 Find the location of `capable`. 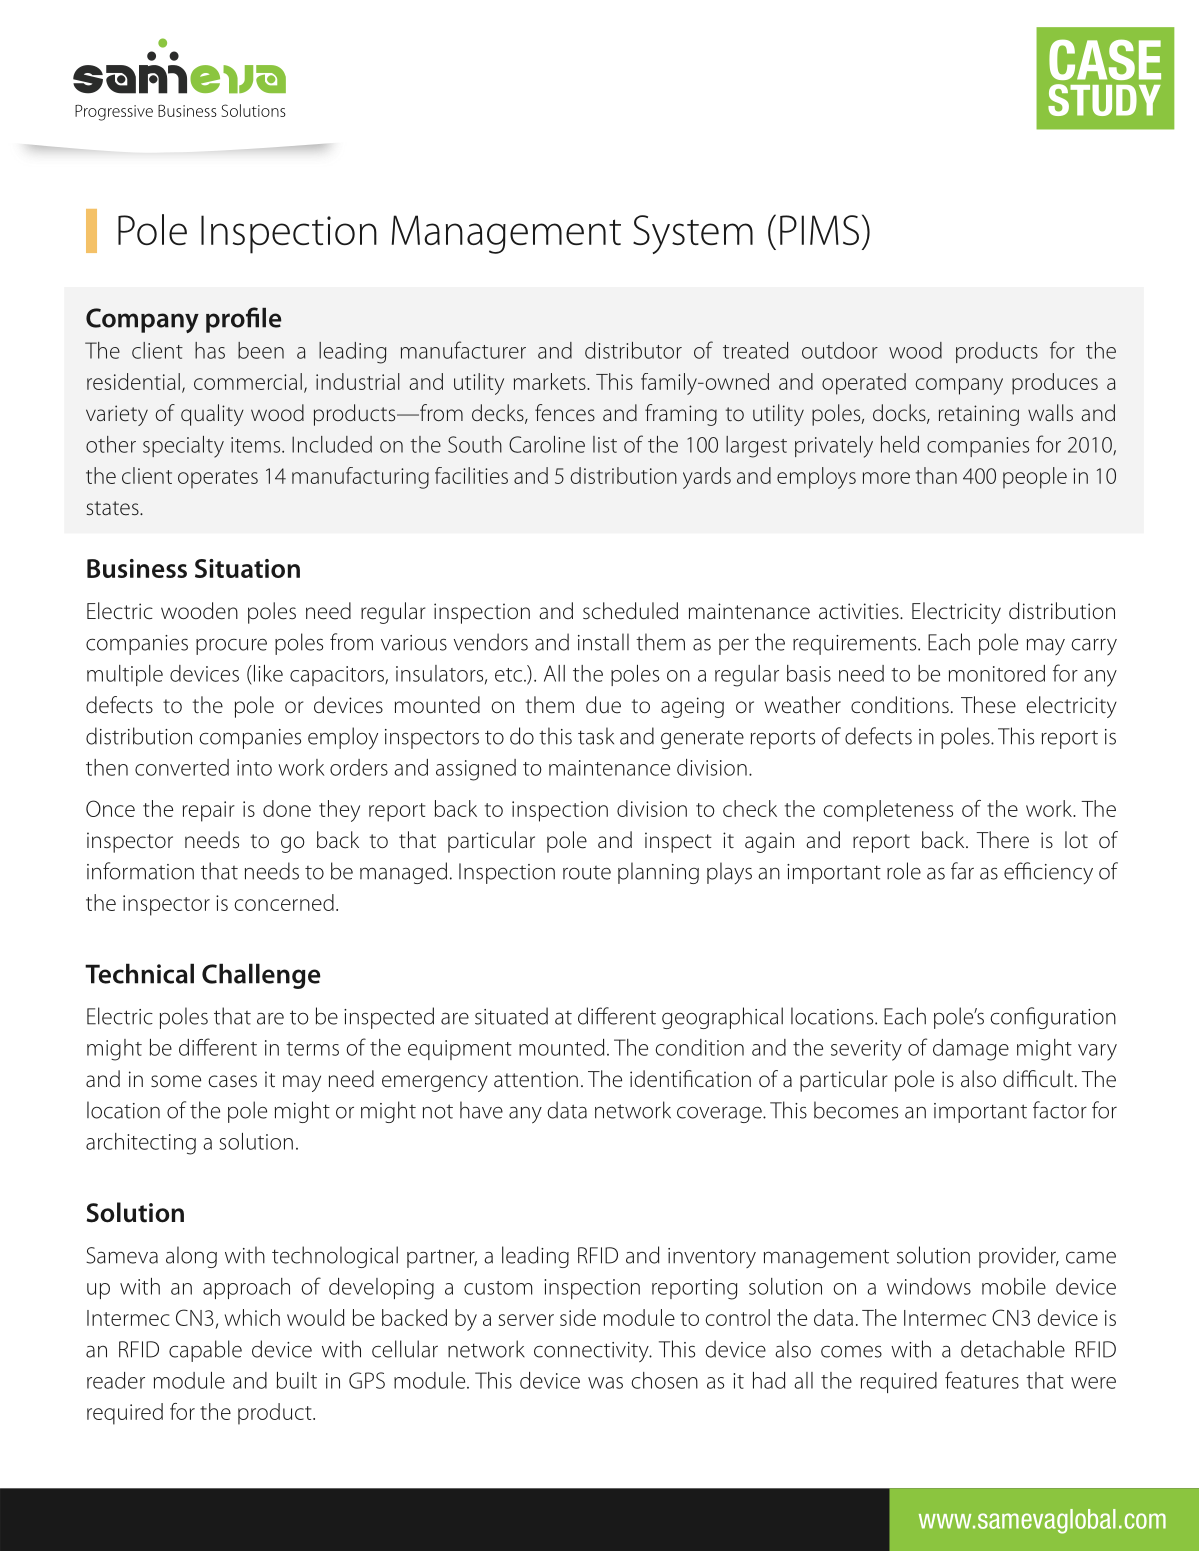

capable is located at coordinates (205, 1351).
